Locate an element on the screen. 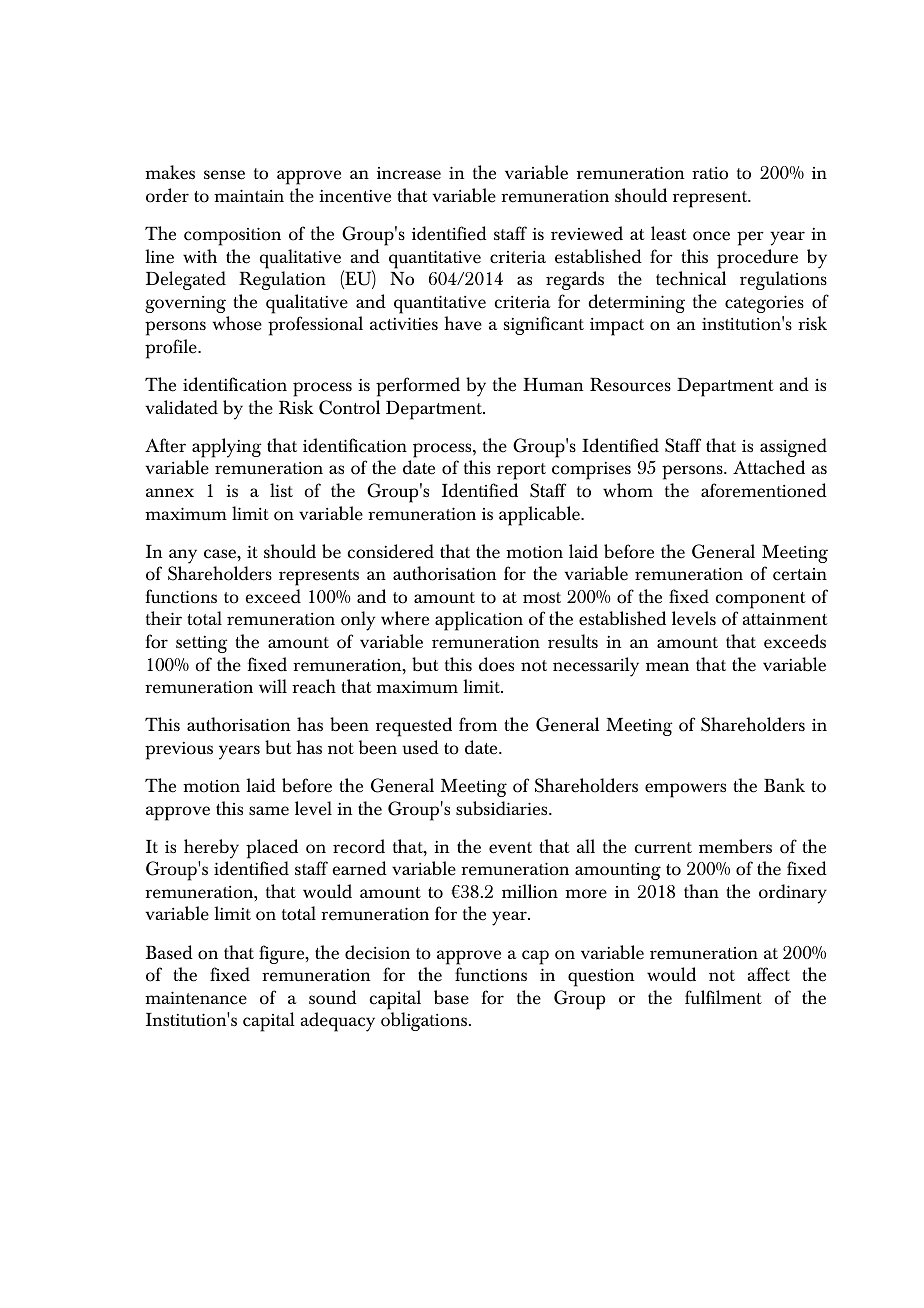  empowers is located at coordinates (685, 790).
